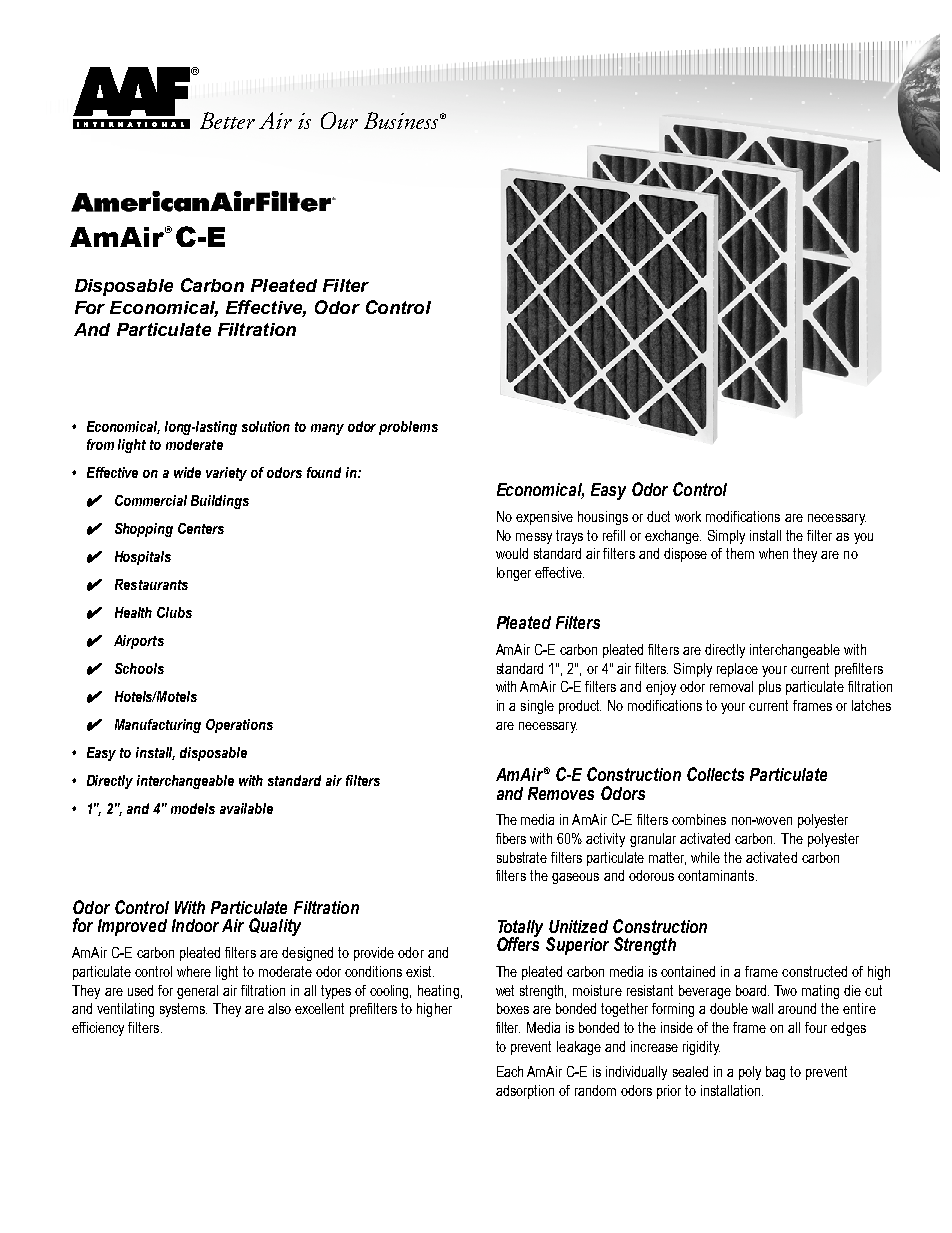  What do you see at coordinates (183, 1010) in the document?
I see `systems` at bounding box center [183, 1010].
